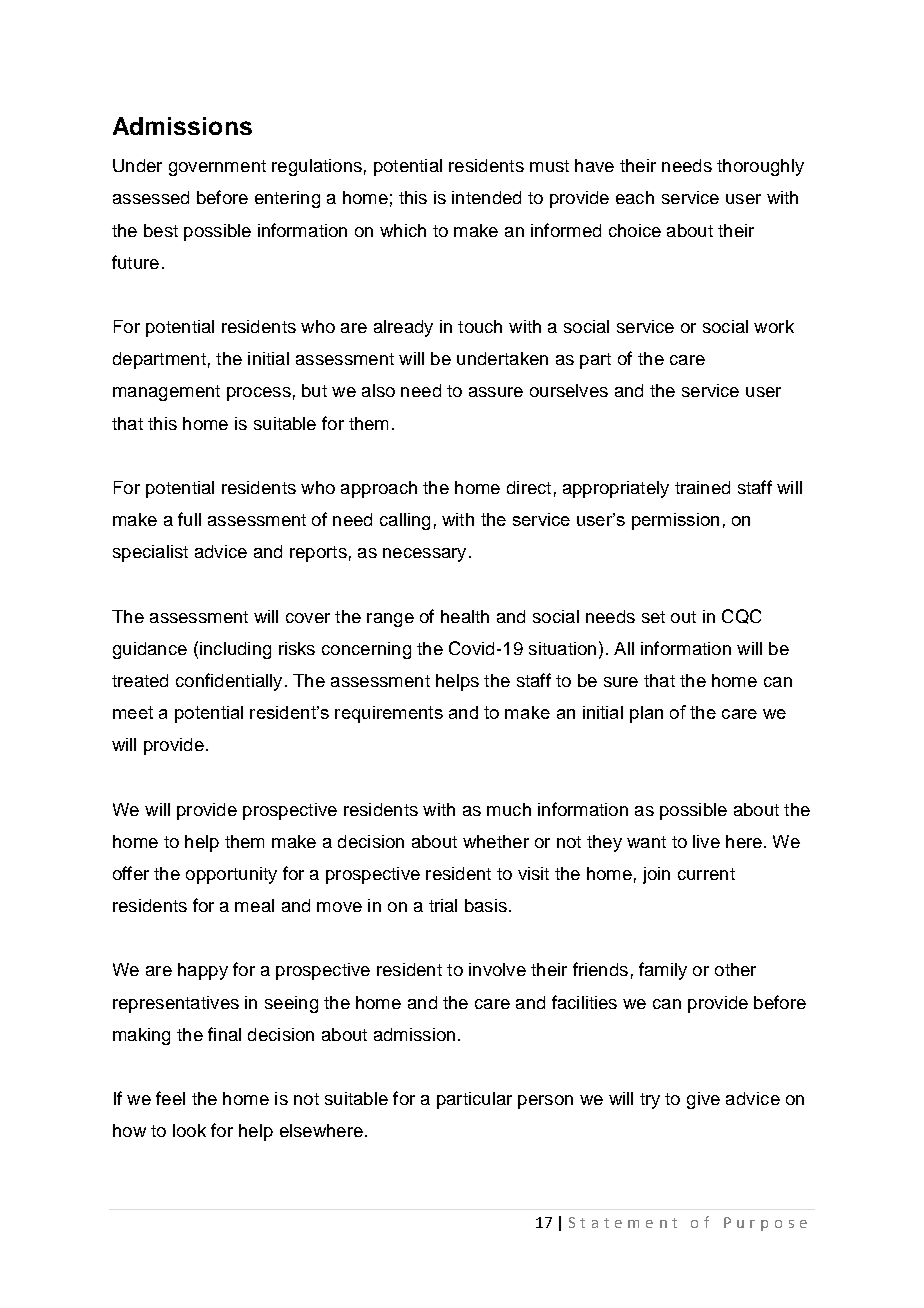  I want to click on live, so click(706, 841).
